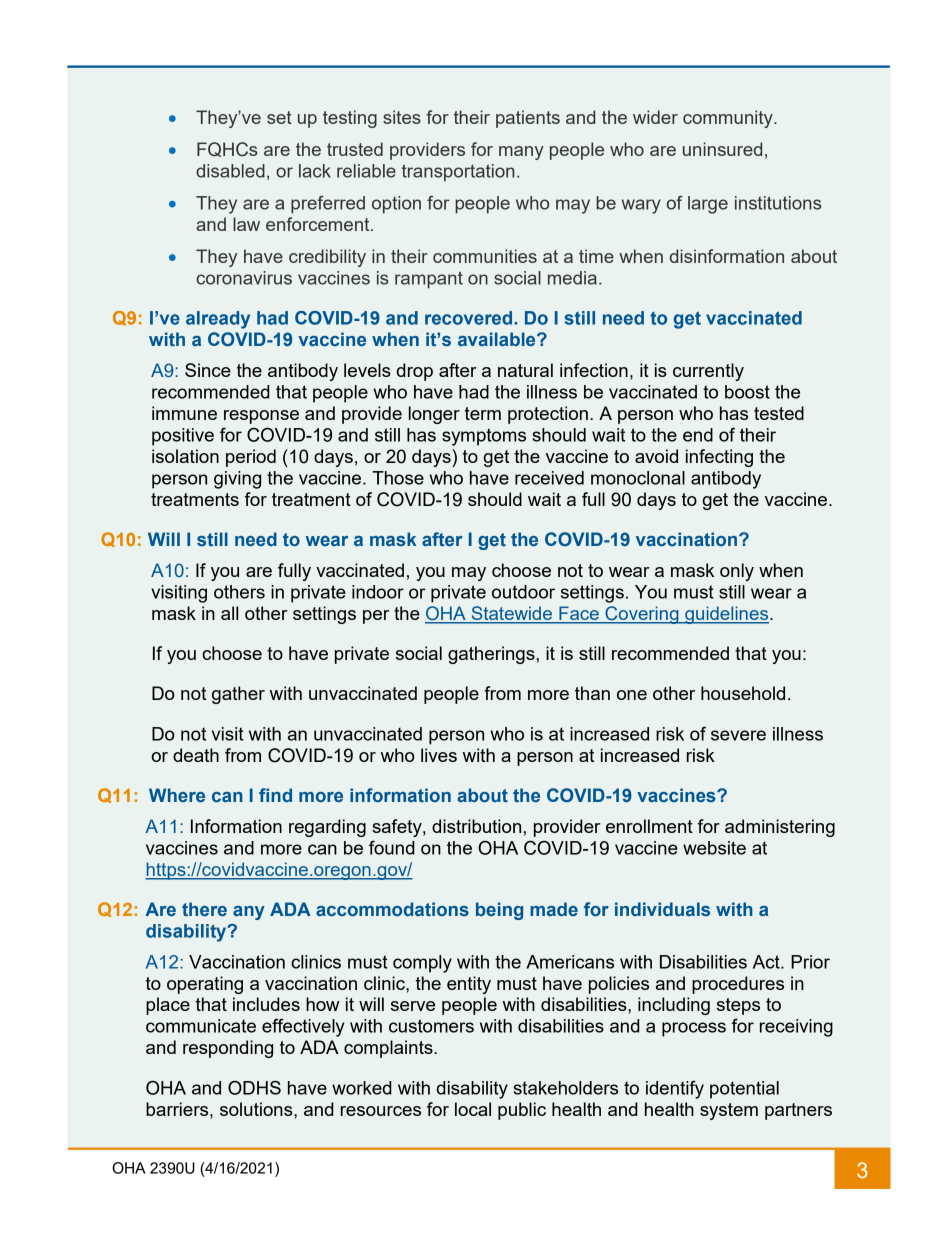  I want to click on Statewide, so click(512, 614).
